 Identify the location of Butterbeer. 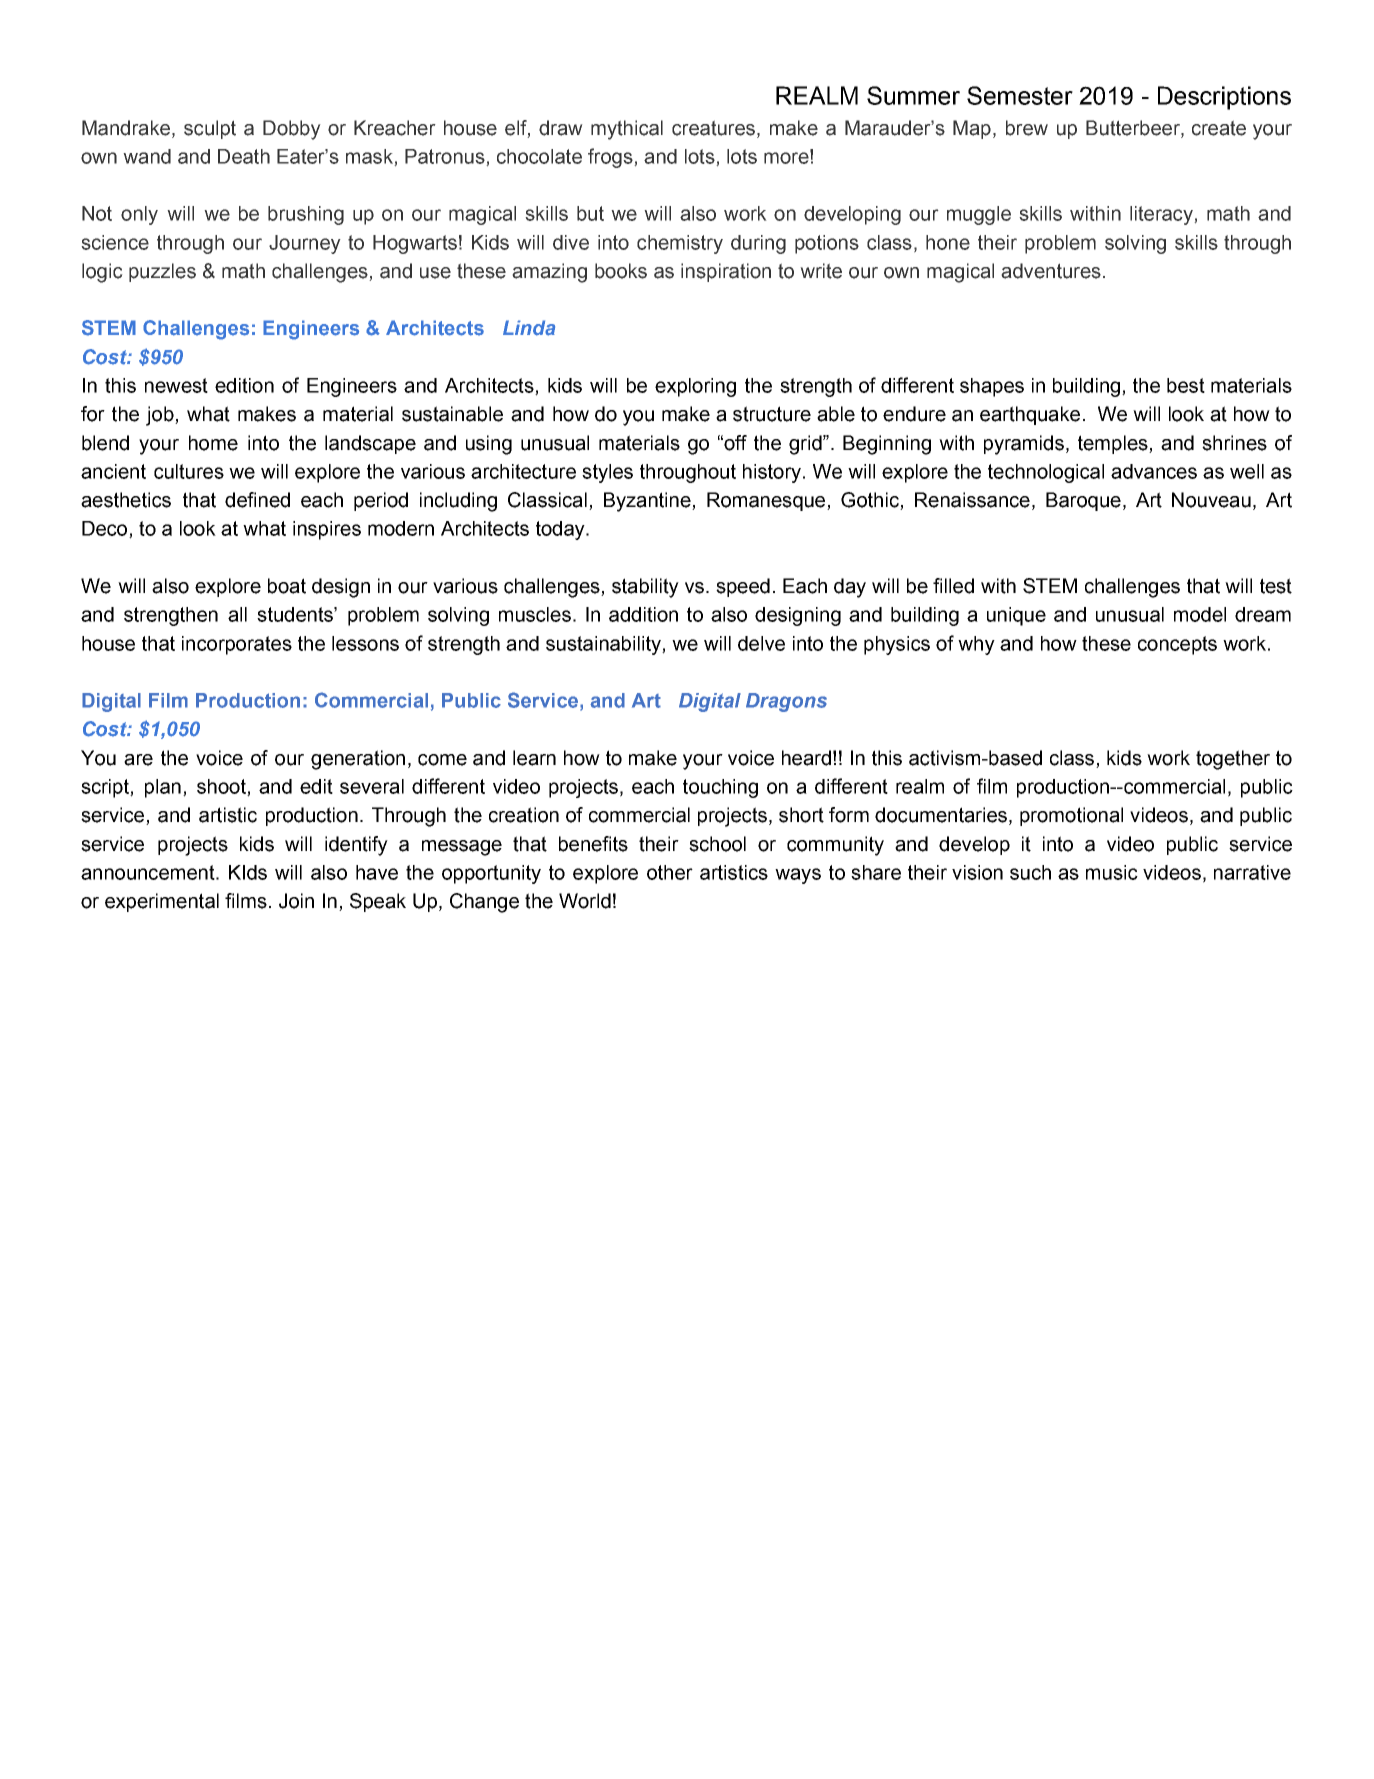
(1134, 128).
